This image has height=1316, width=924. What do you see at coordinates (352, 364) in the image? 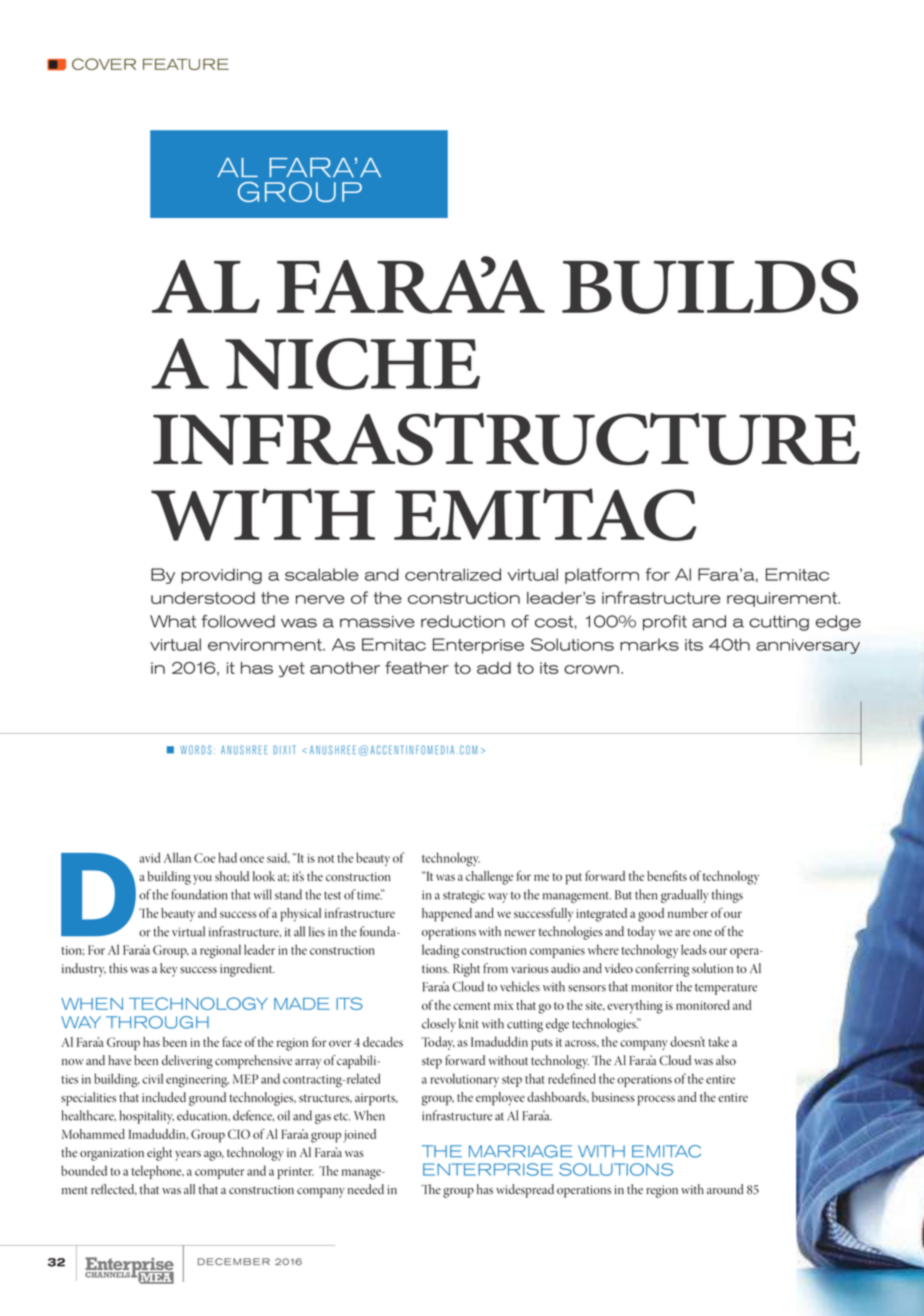
I see `NICHE` at bounding box center [352, 364].
